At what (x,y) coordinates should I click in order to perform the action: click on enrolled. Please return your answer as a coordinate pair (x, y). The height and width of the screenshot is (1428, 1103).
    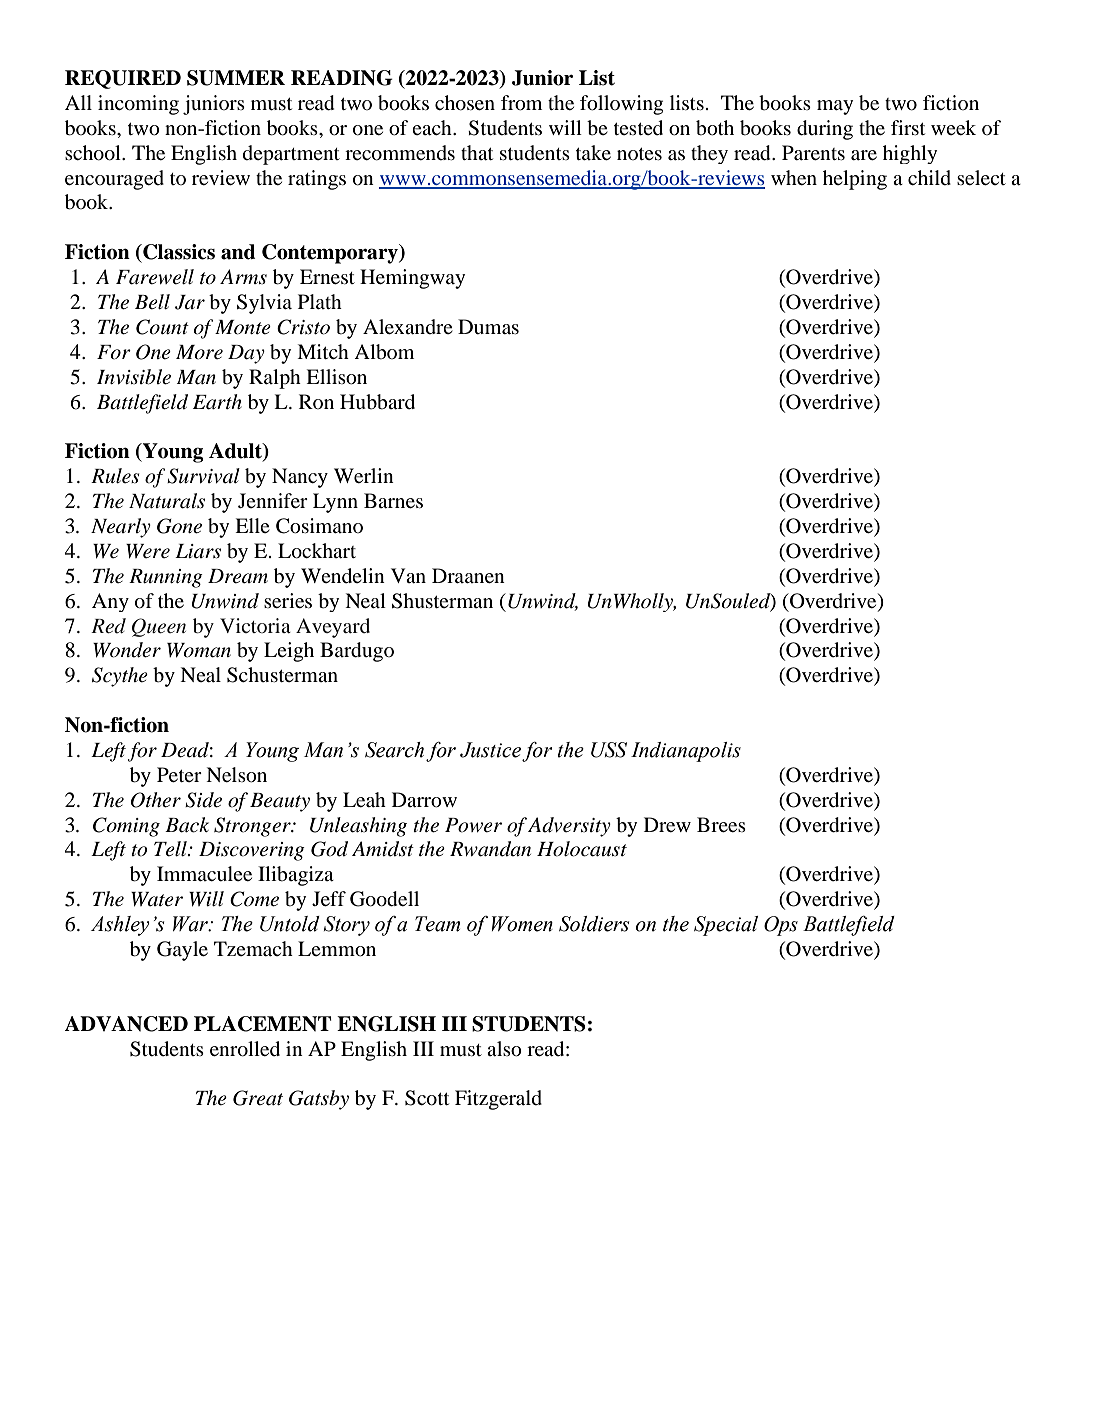
    Looking at the image, I should click on (245, 1049).
